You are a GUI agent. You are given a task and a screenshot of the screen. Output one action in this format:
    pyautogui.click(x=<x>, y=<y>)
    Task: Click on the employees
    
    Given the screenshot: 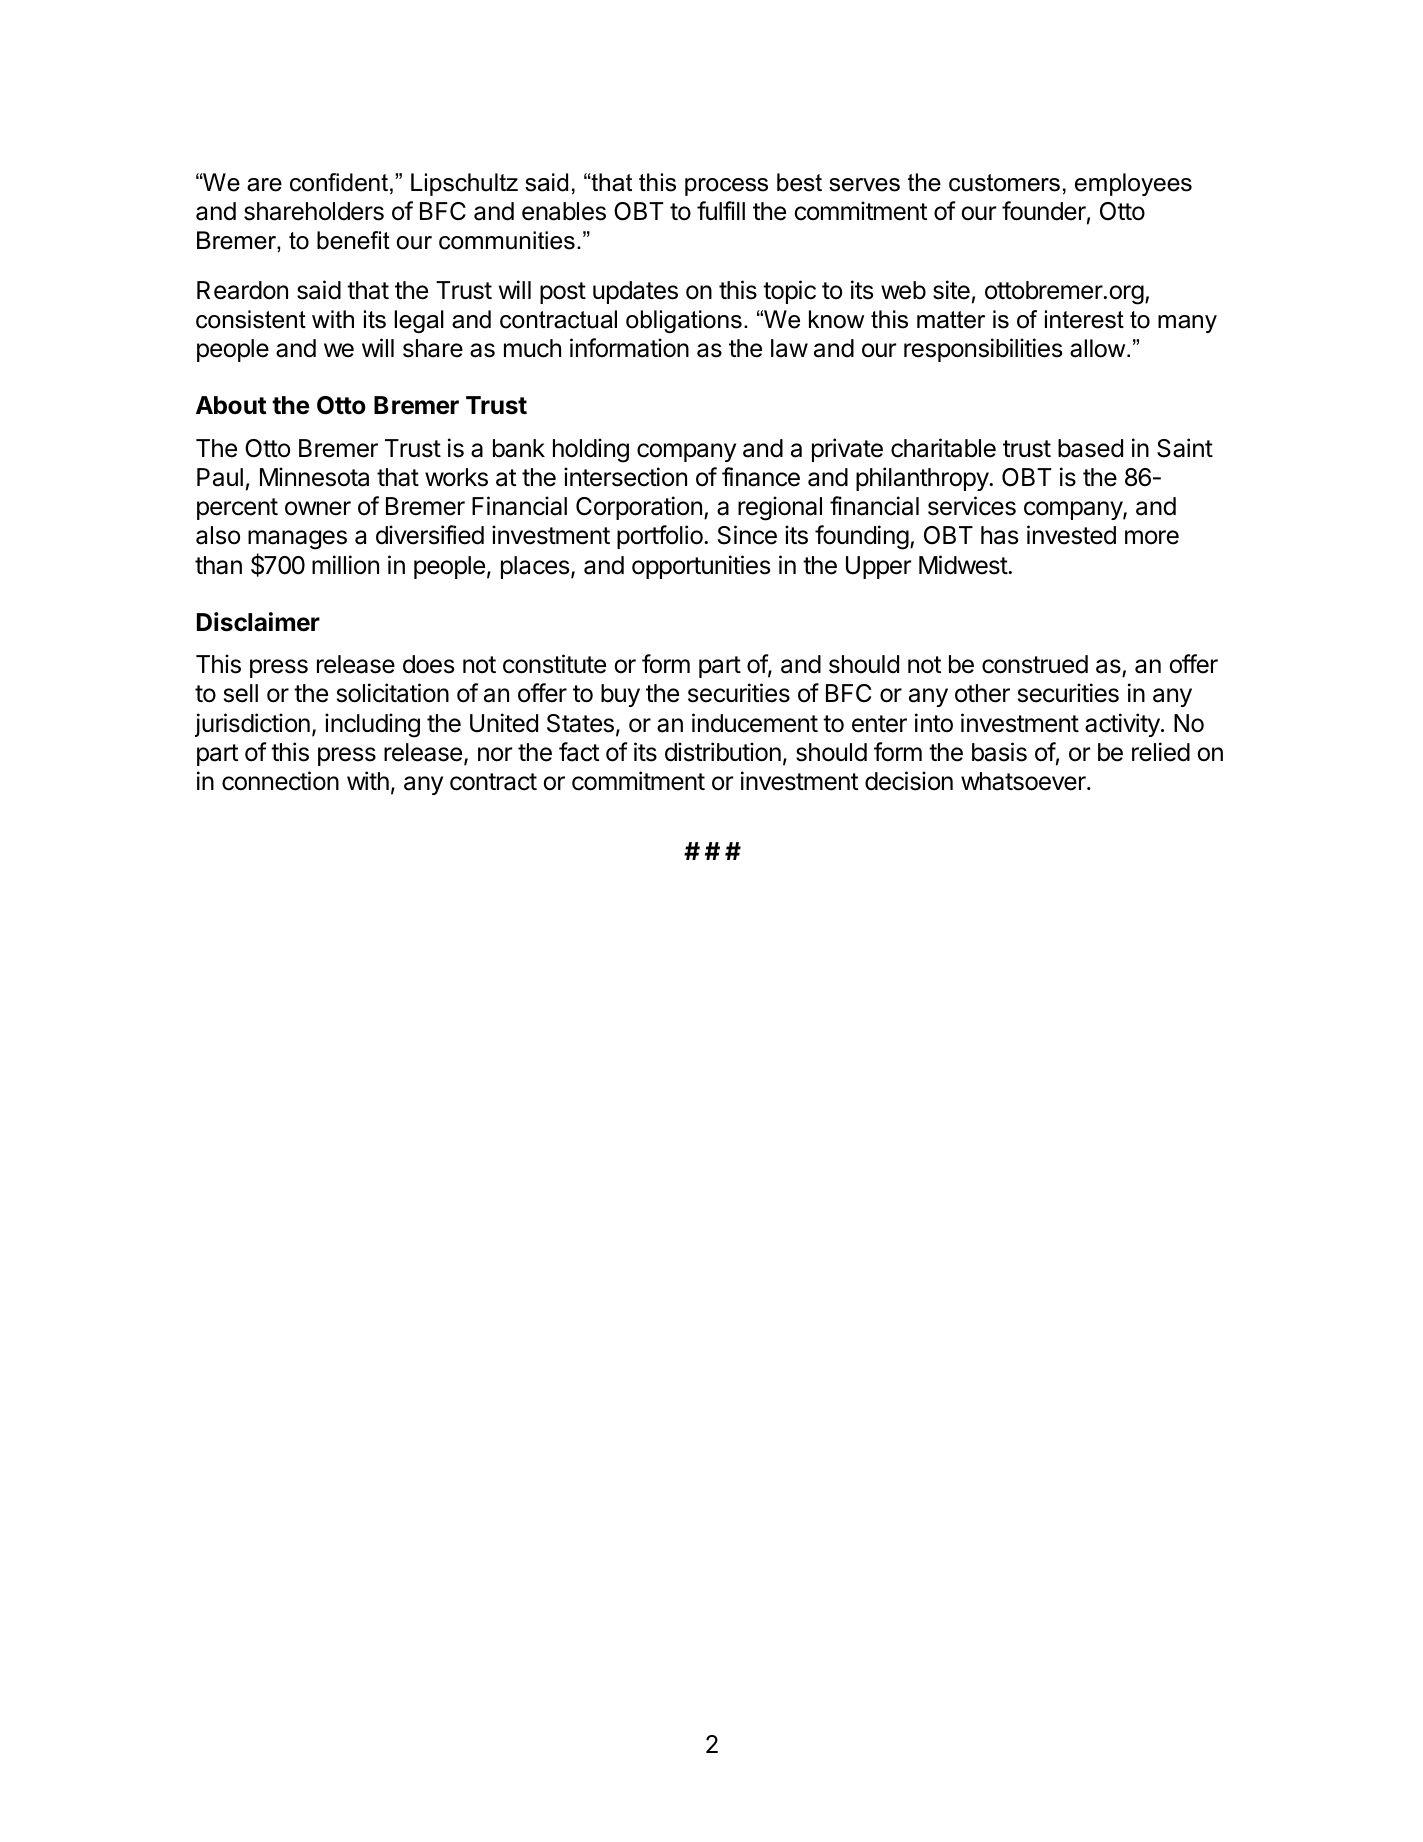 What is the action you would take?
    pyautogui.click(x=1133, y=184)
